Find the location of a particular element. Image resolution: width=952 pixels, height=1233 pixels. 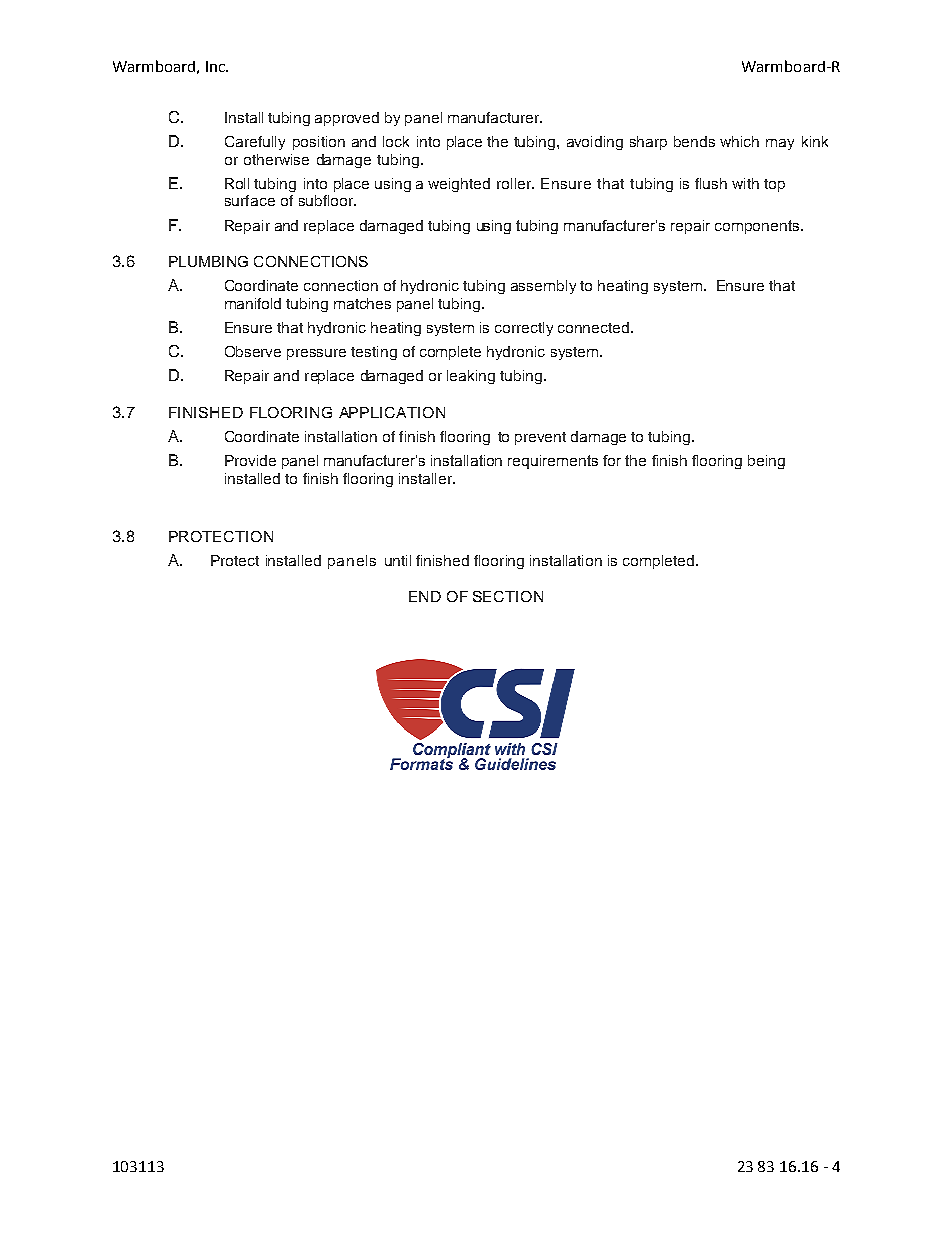

connected is located at coordinates (595, 327).
